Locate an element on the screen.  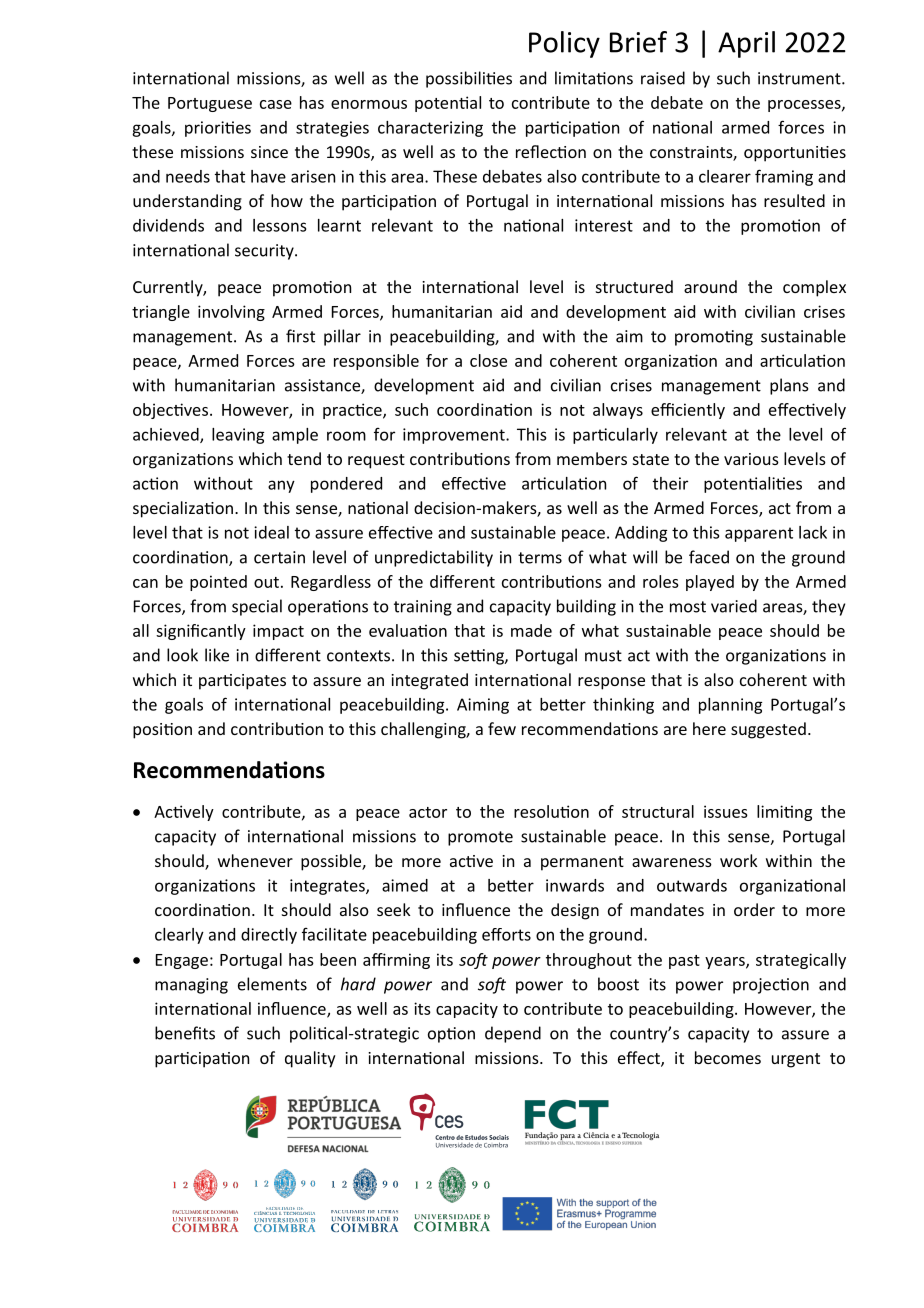
like is located at coordinates (217, 655).
